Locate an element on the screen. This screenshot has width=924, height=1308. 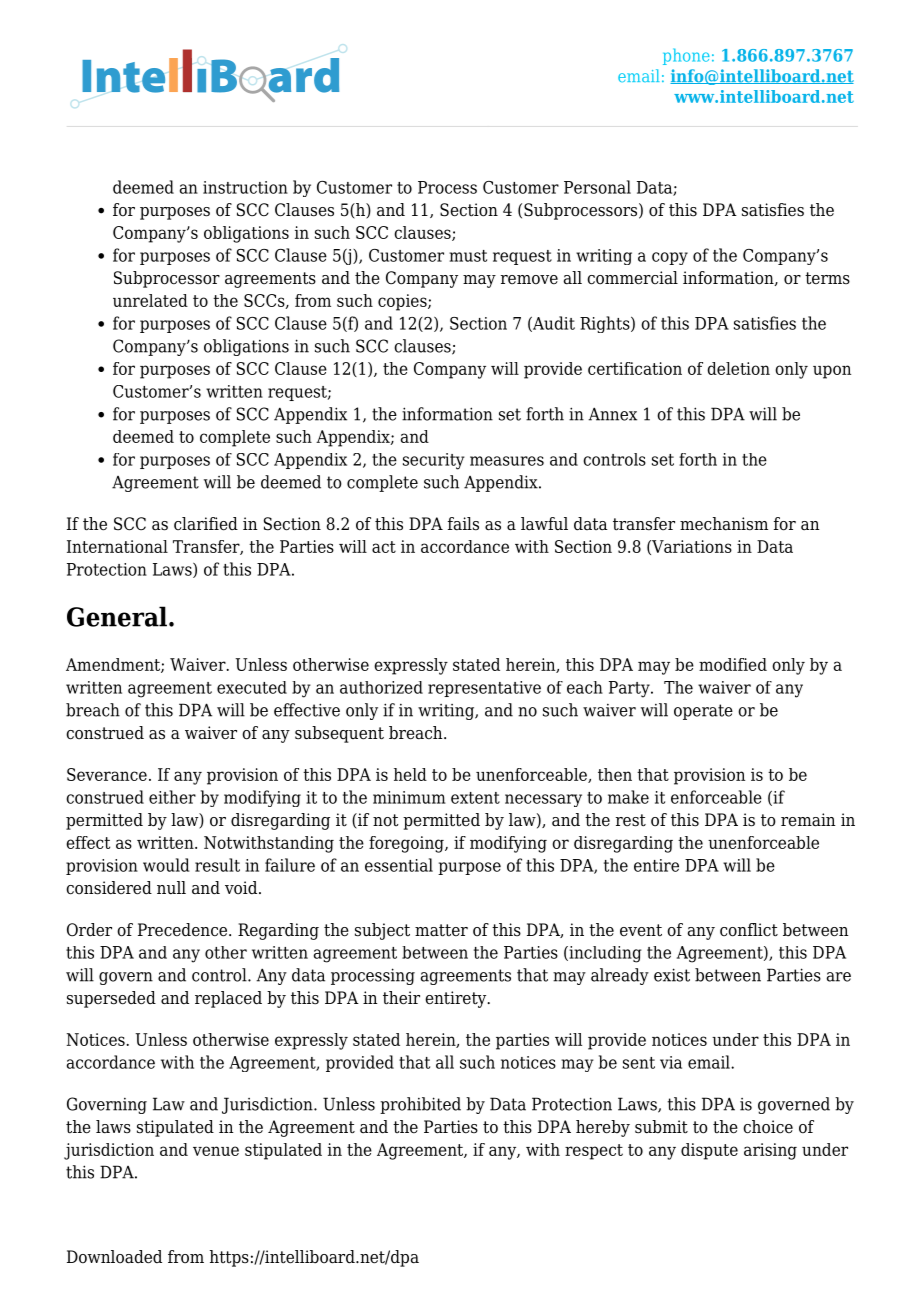
security is located at coordinates (434, 461).
